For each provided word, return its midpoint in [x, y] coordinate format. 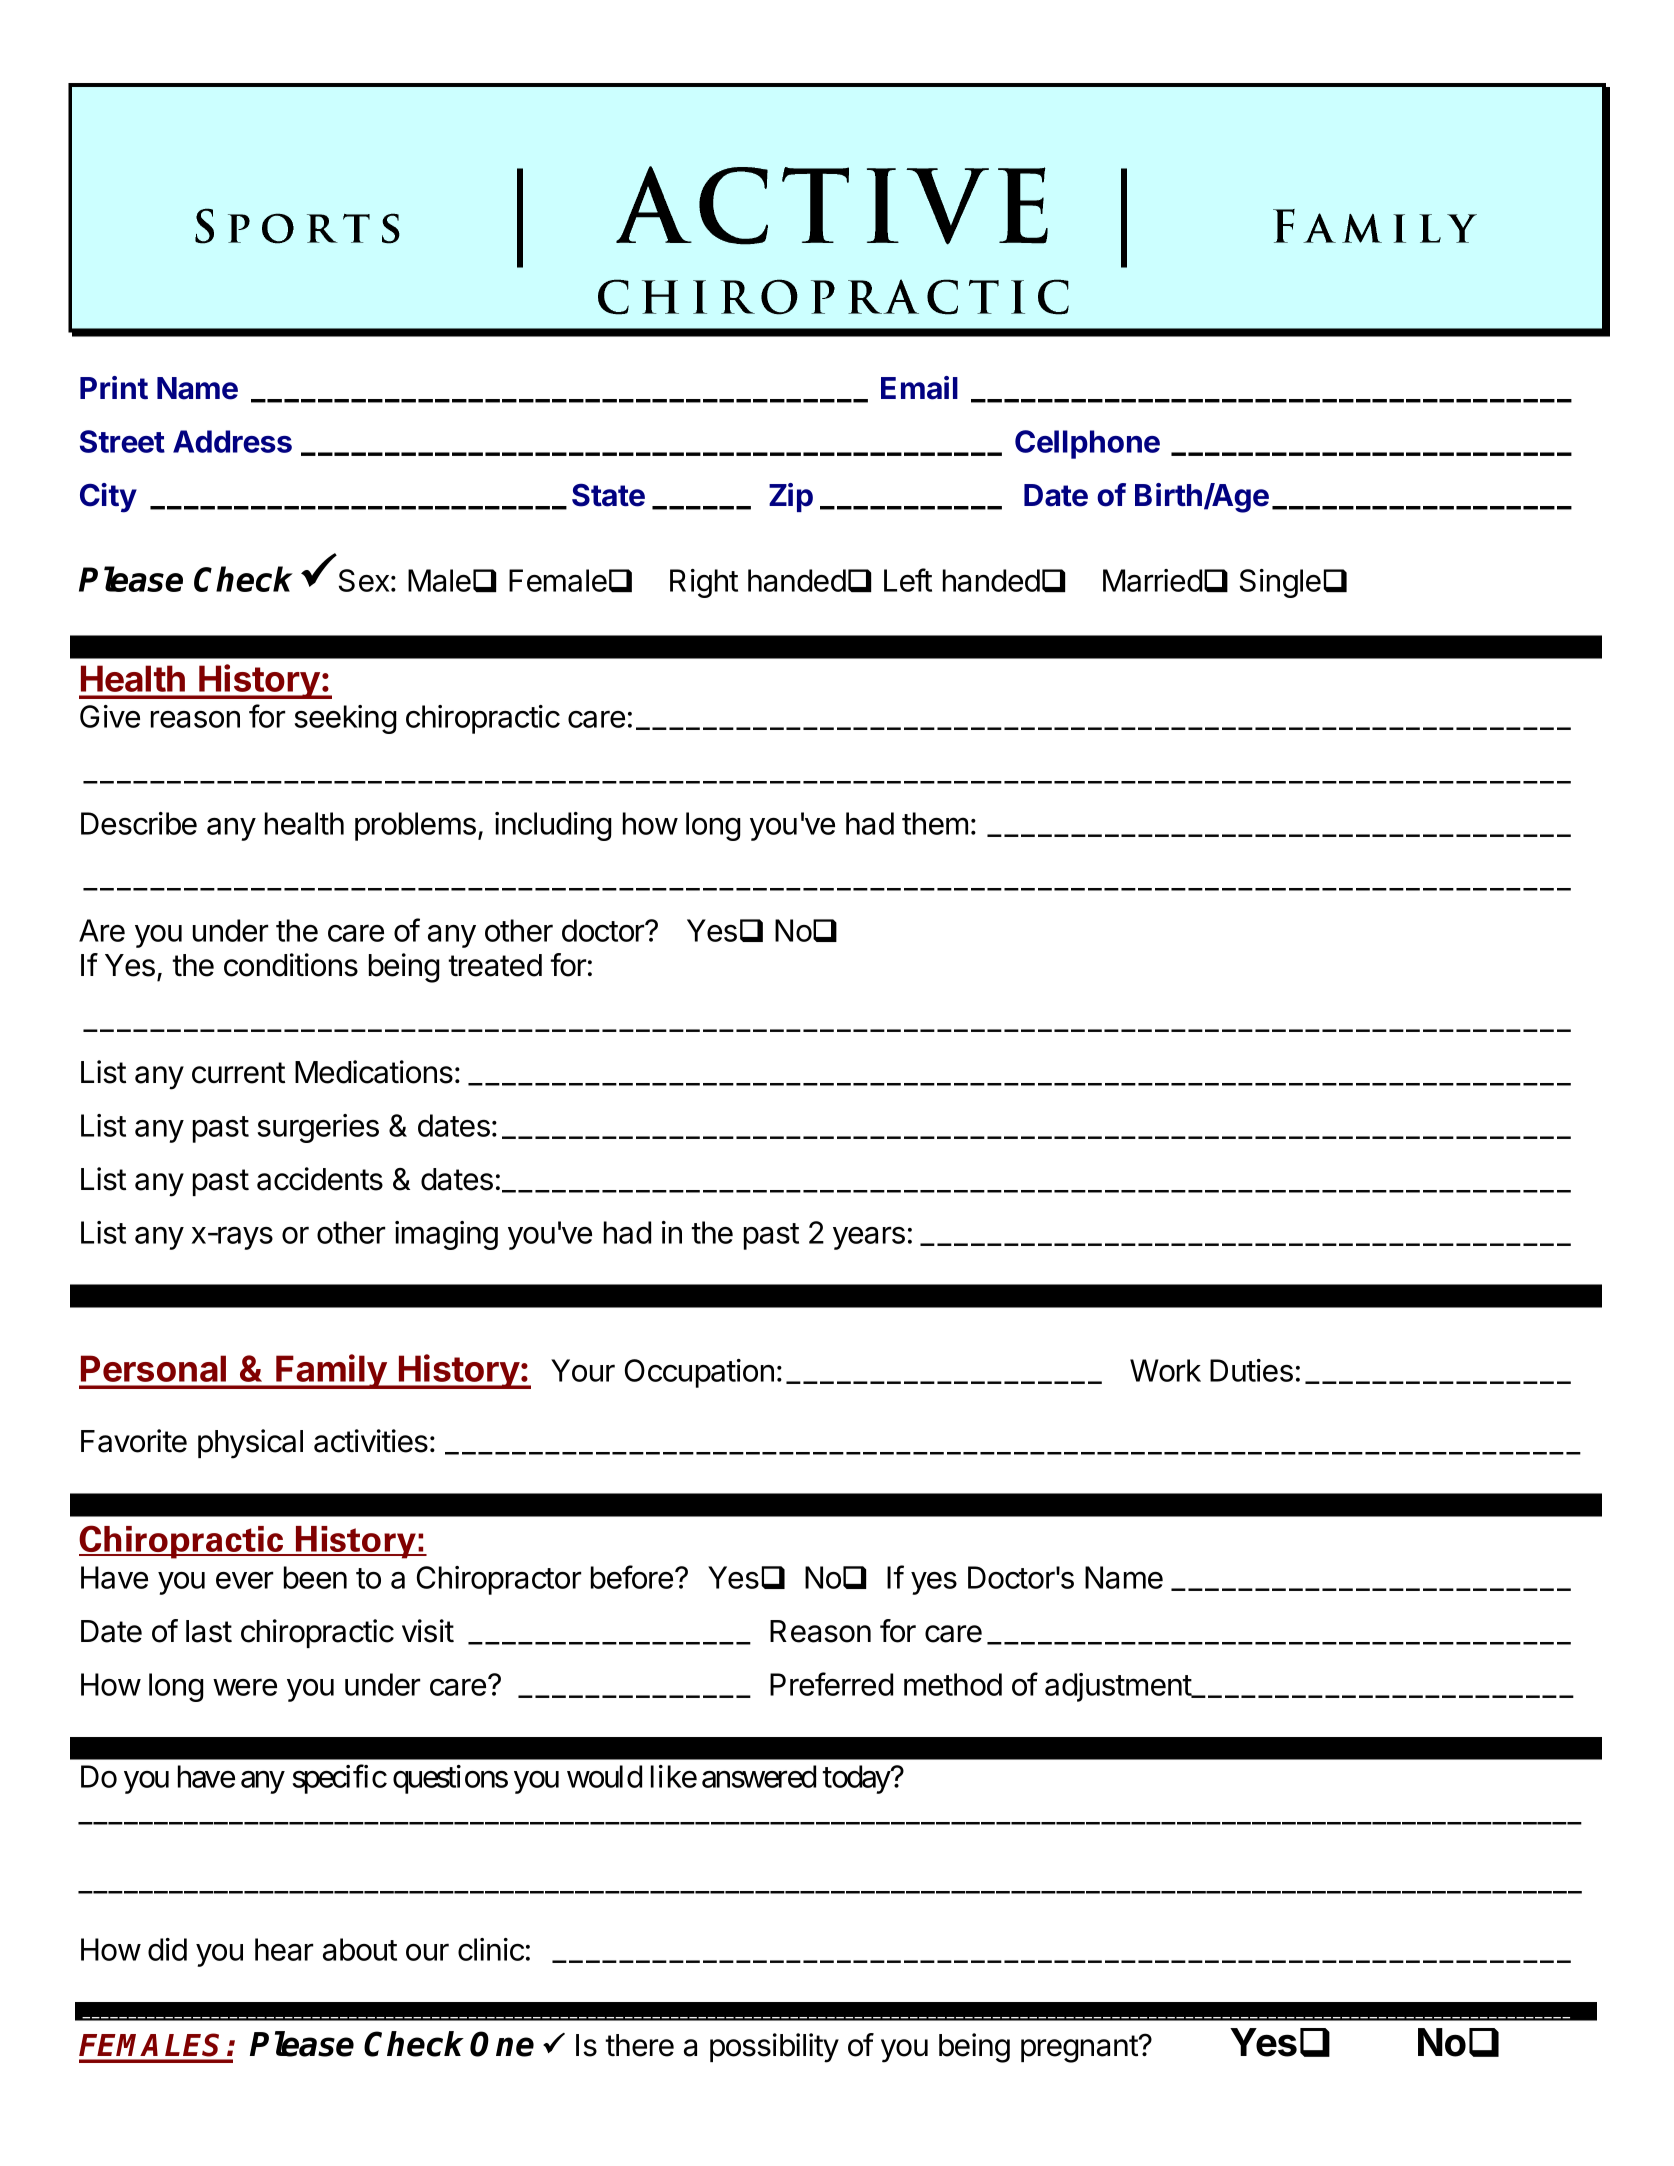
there [639, 2045]
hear [284, 1949]
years [869, 1238]
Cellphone [1087, 444]
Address [232, 441]
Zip [791, 497]
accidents [320, 1179]
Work [1165, 1370]
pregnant [1079, 2049]
